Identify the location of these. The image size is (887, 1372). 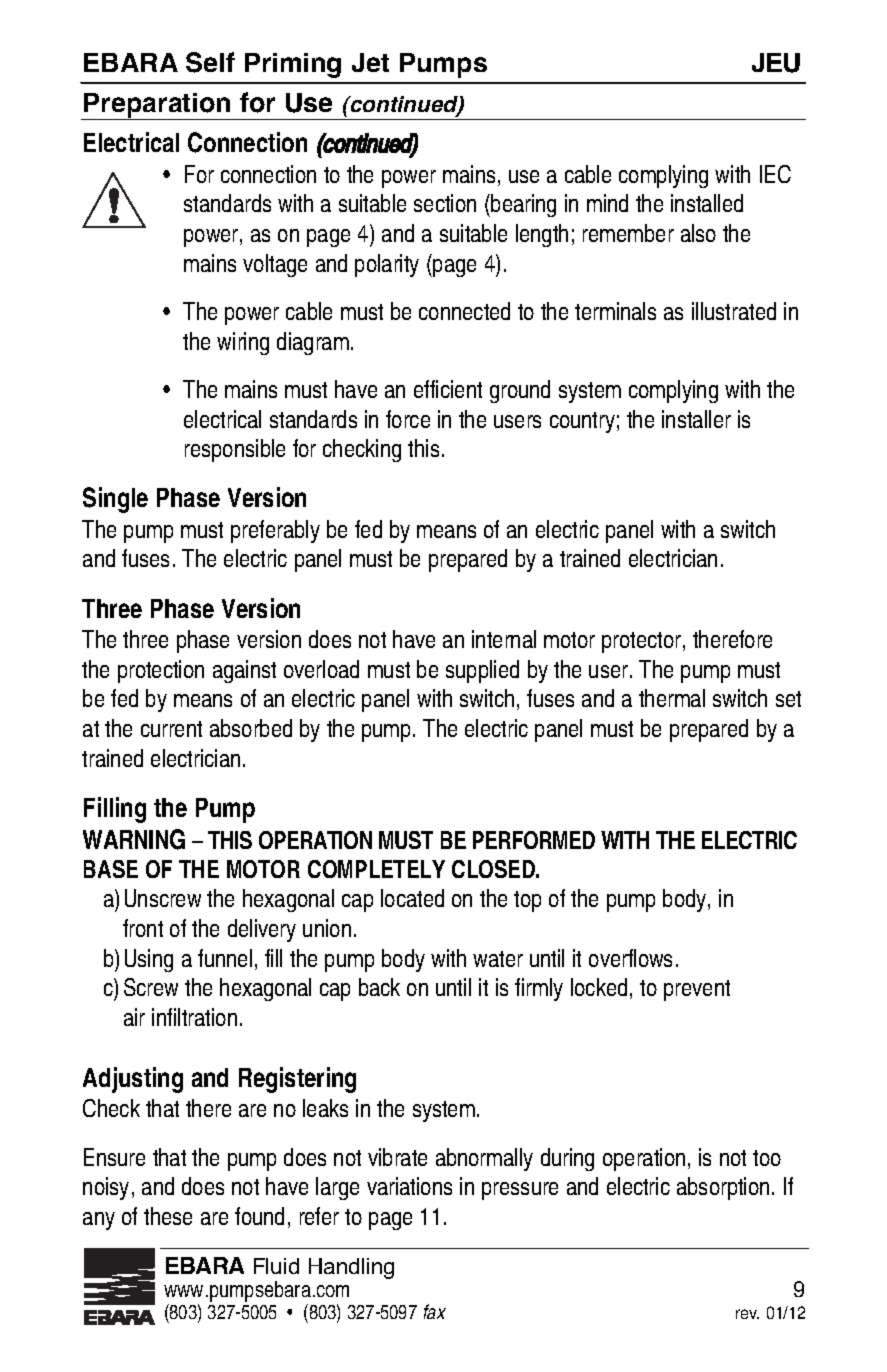
(168, 1216).
